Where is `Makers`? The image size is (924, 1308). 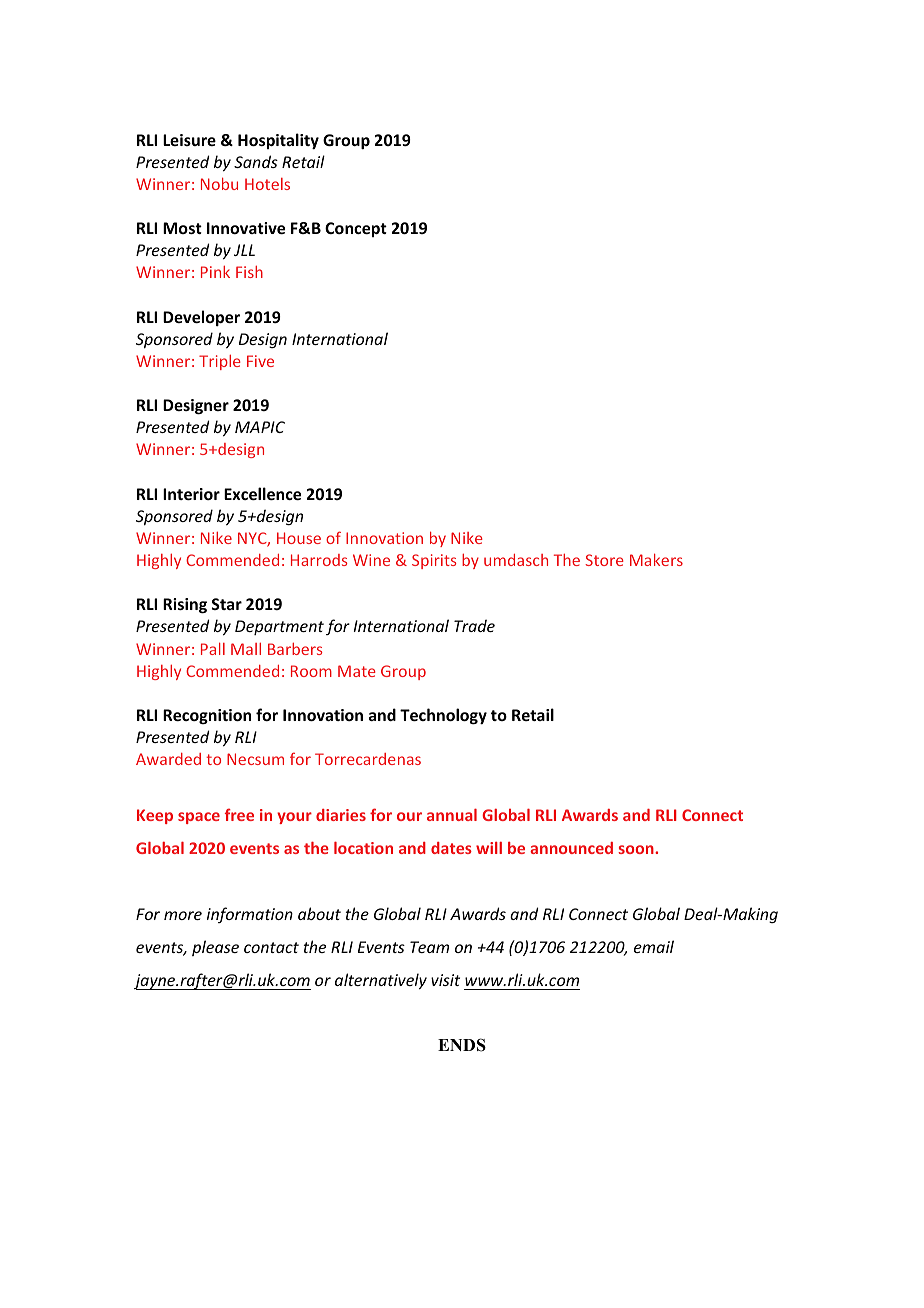 Makers is located at coordinates (656, 559).
